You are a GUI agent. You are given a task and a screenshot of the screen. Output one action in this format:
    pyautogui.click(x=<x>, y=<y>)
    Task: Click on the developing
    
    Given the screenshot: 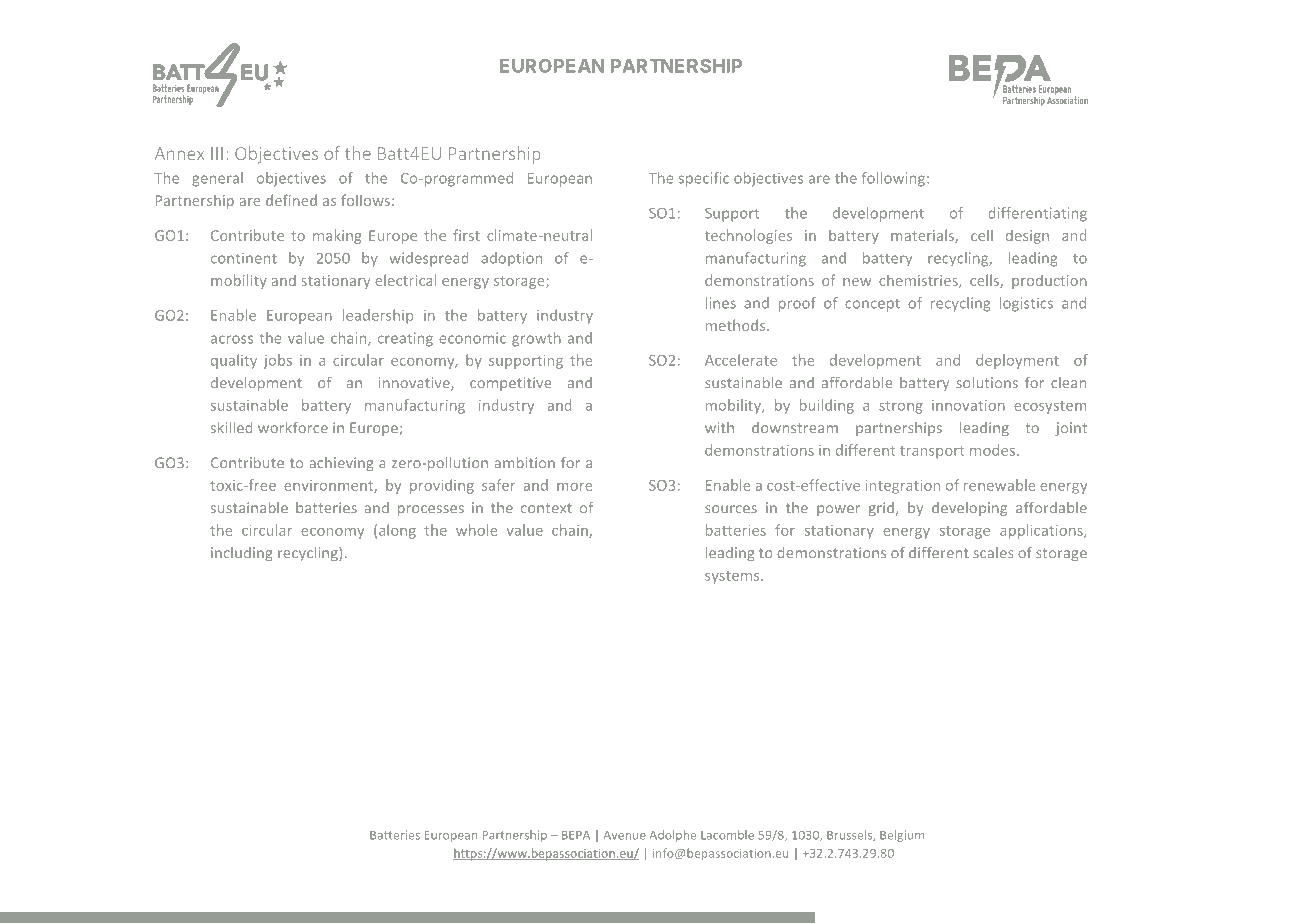 What is the action you would take?
    pyautogui.click(x=969, y=509)
